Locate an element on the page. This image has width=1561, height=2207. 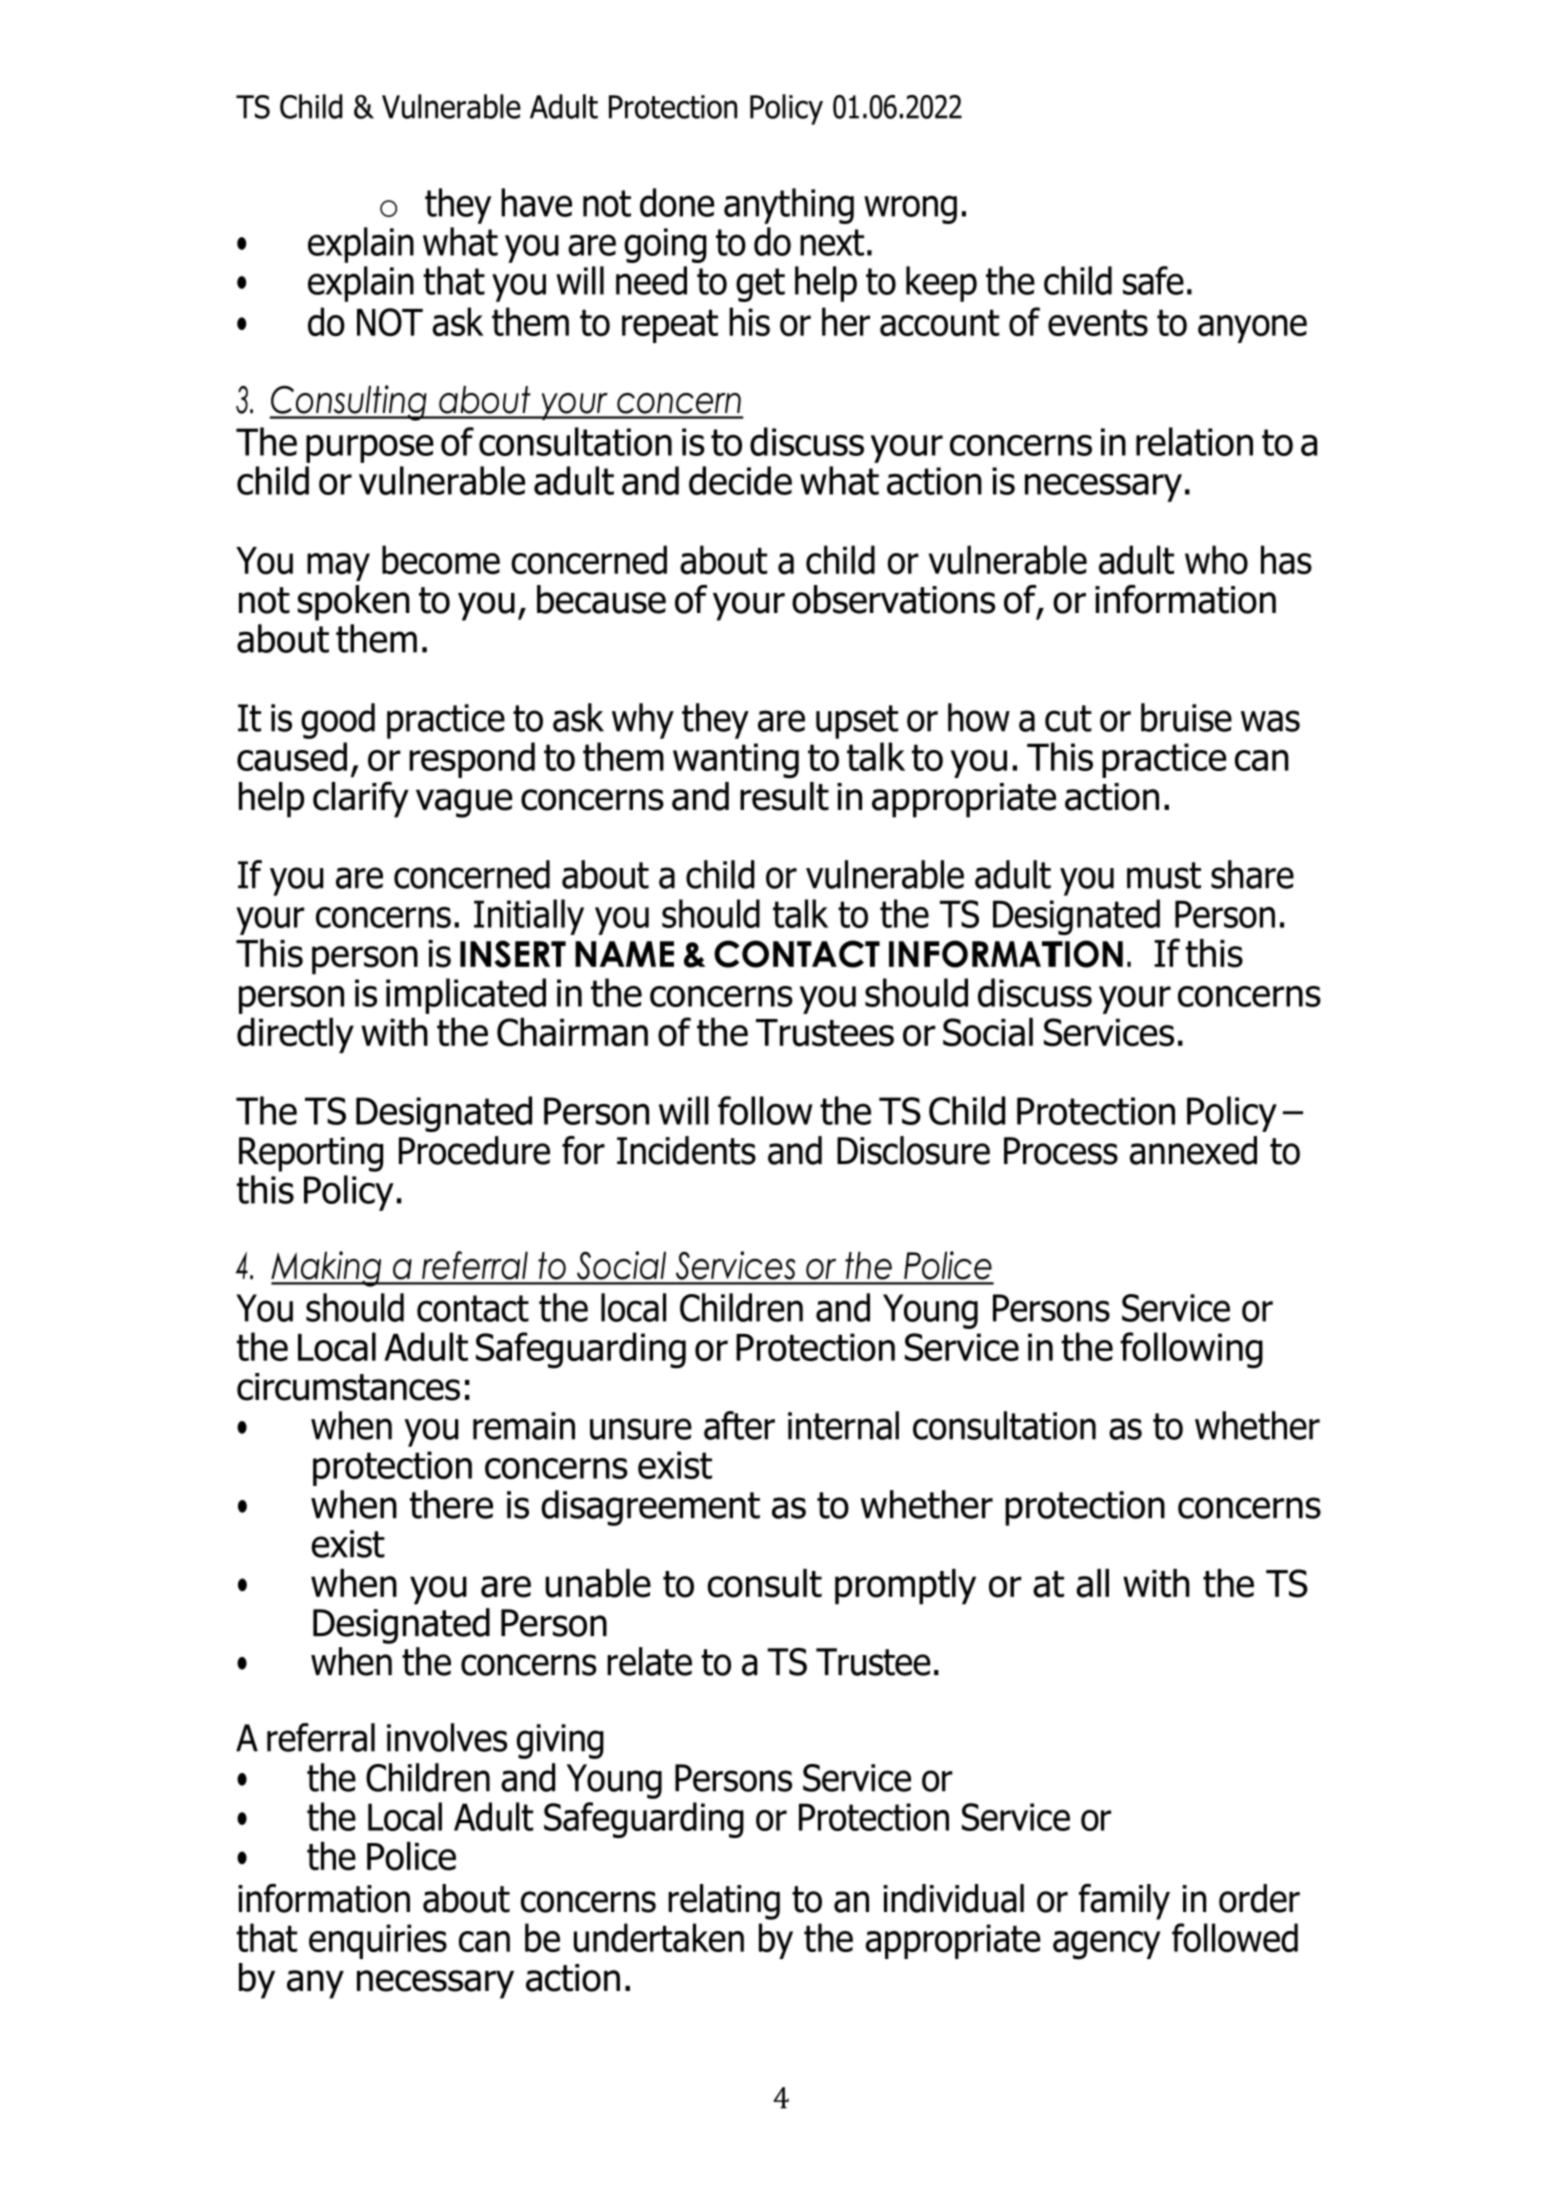
result is located at coordinates (784, 796).
